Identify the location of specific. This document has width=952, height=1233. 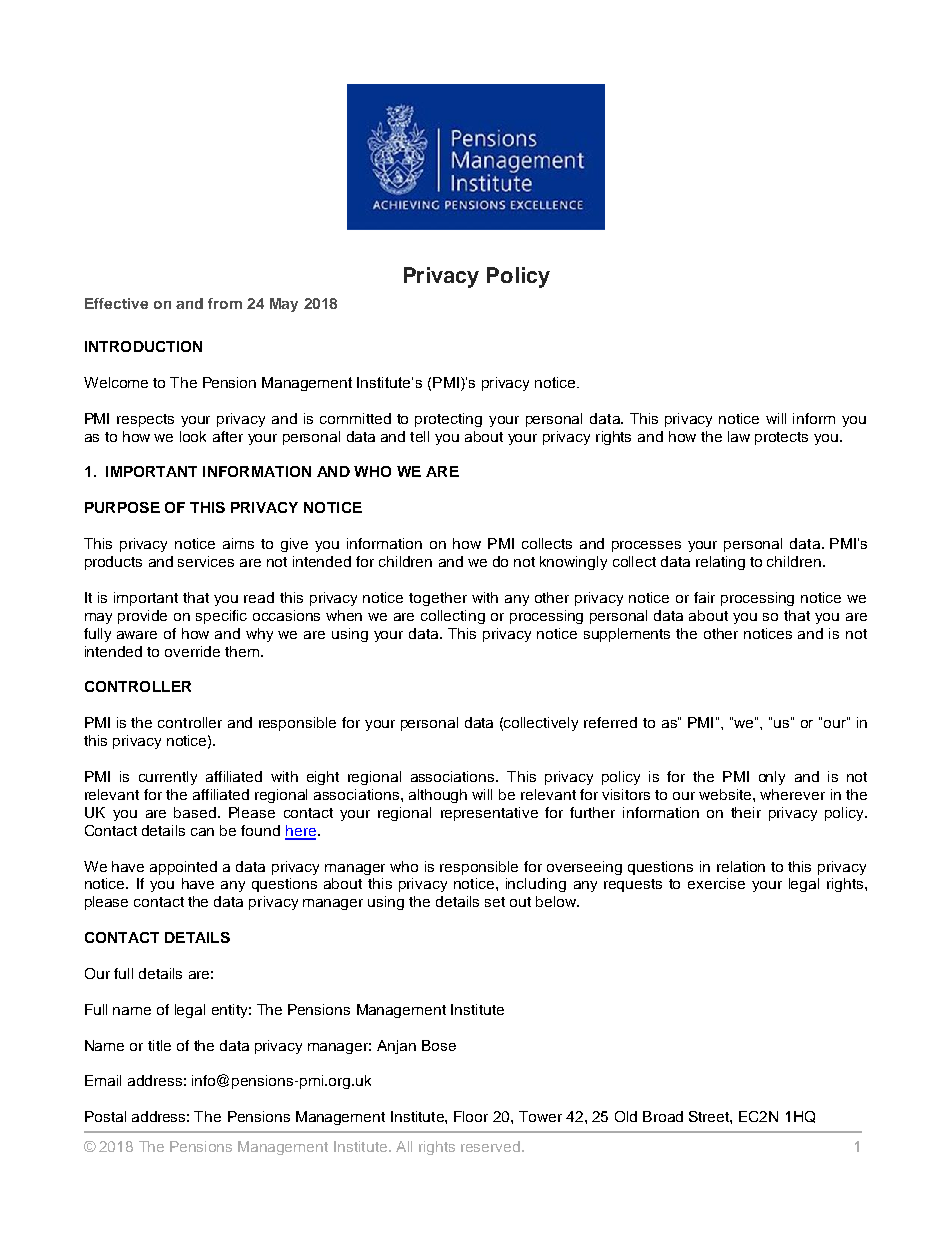
(221, 617).
